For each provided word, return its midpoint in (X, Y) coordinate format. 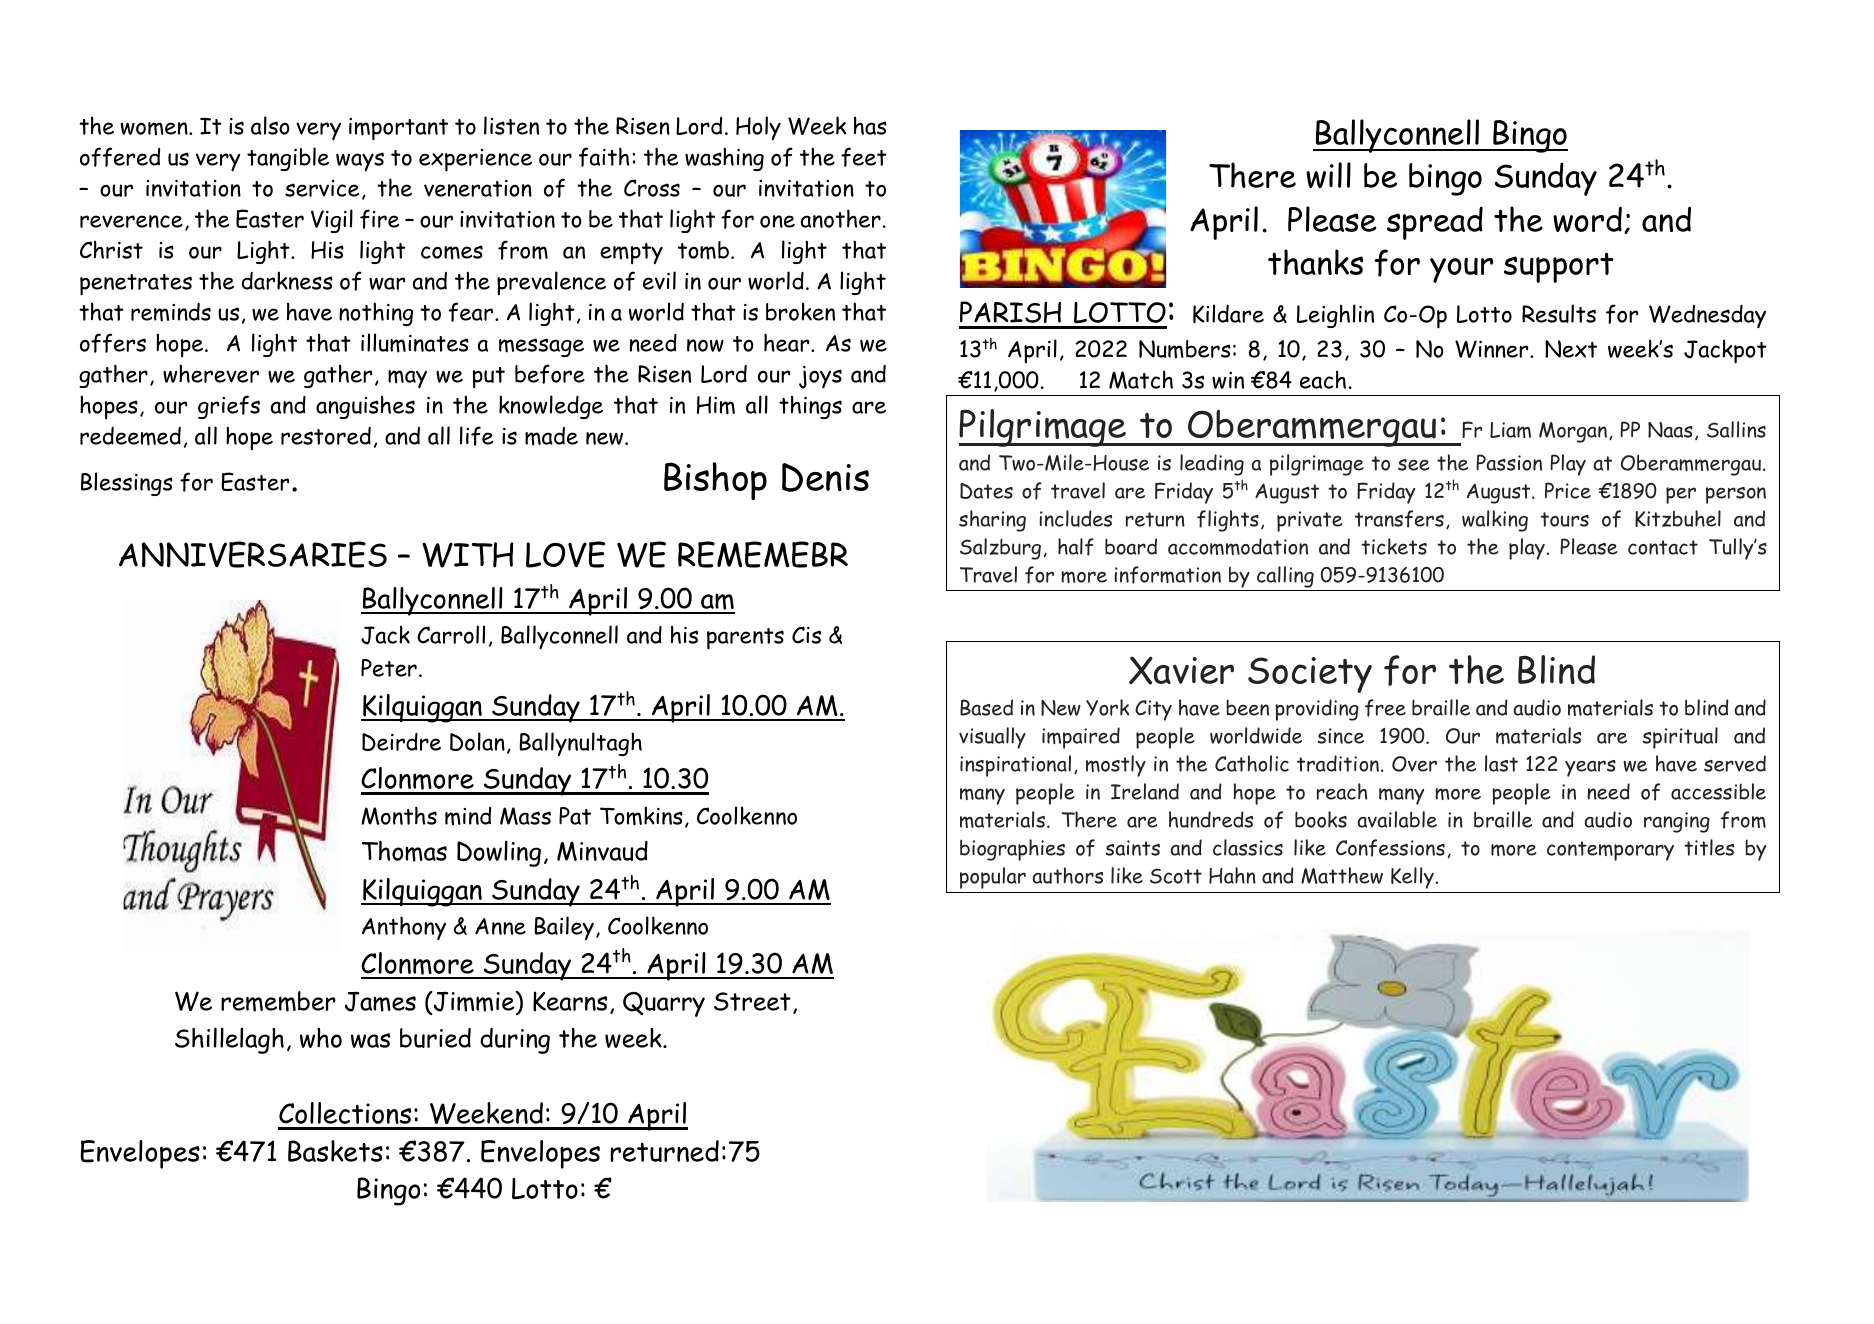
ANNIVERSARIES (253, 554)
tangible (288, 159)
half (1076, 547)
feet (864, 157)
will (1328, 175)
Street (752, 1001)
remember (278, 1001)
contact (1663, 547)
